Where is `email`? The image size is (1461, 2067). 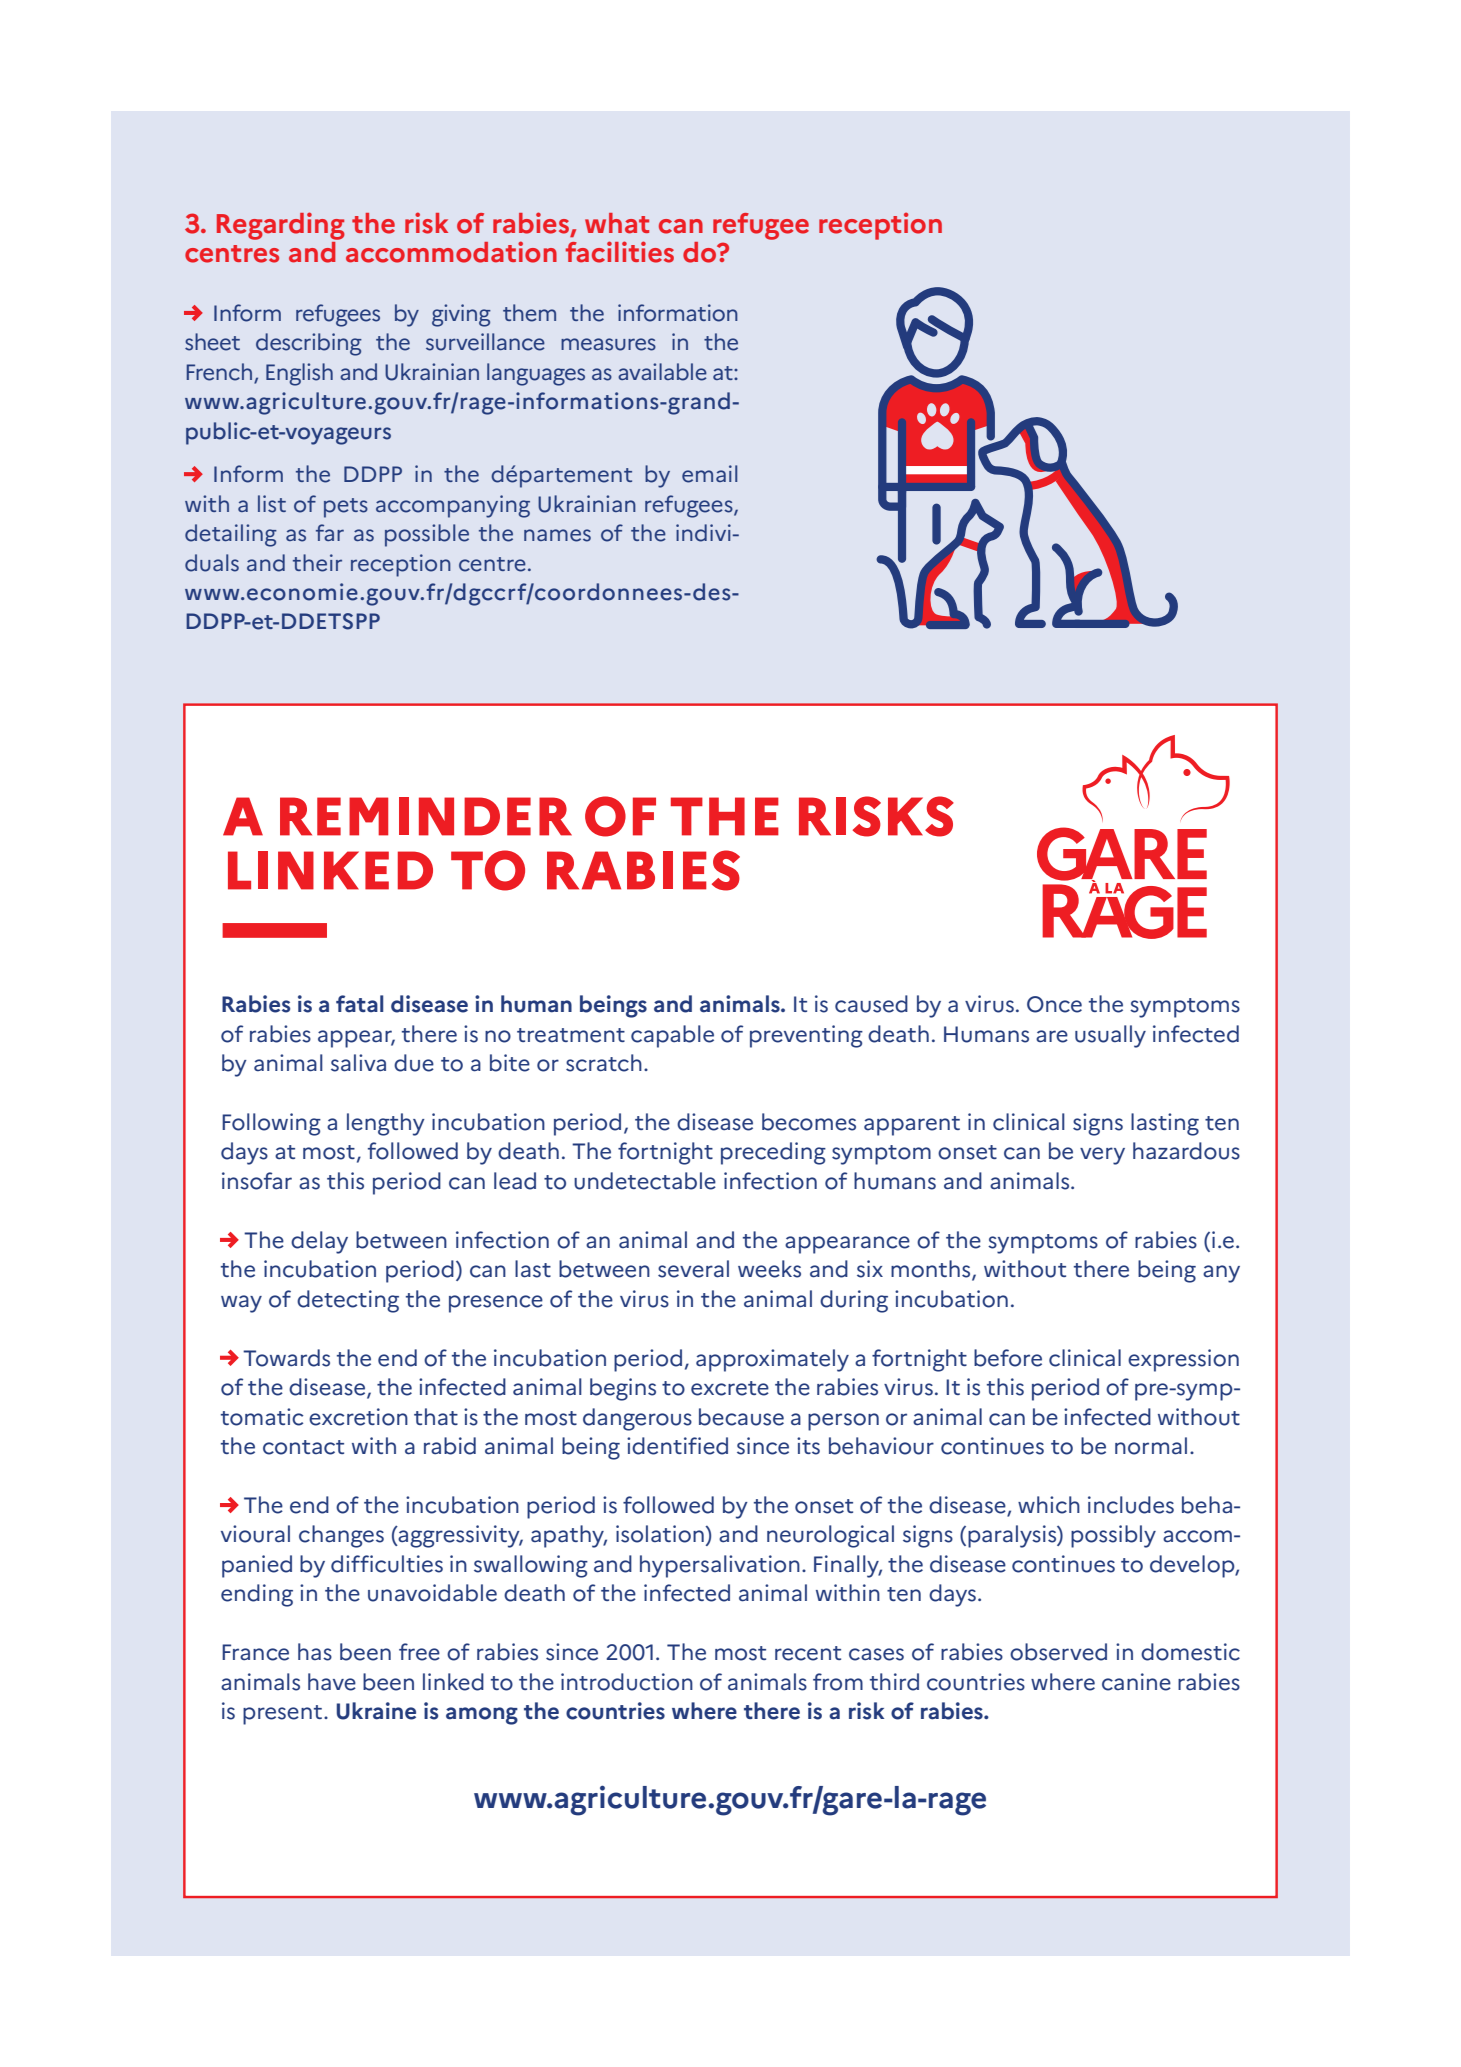 email is located at coordinates (709, 474).
